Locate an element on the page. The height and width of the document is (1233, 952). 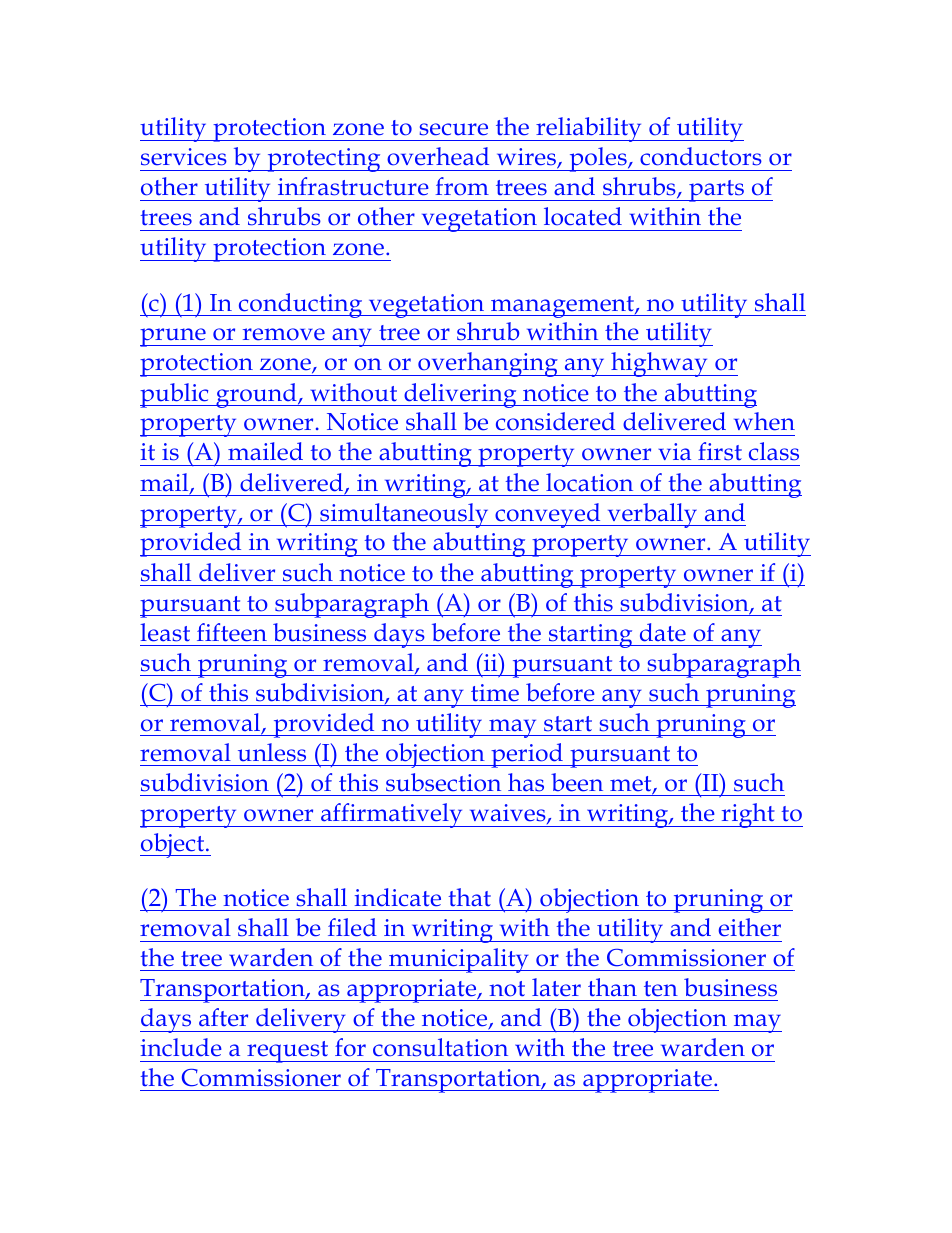
overhead is located at coordinates (438, 156).
